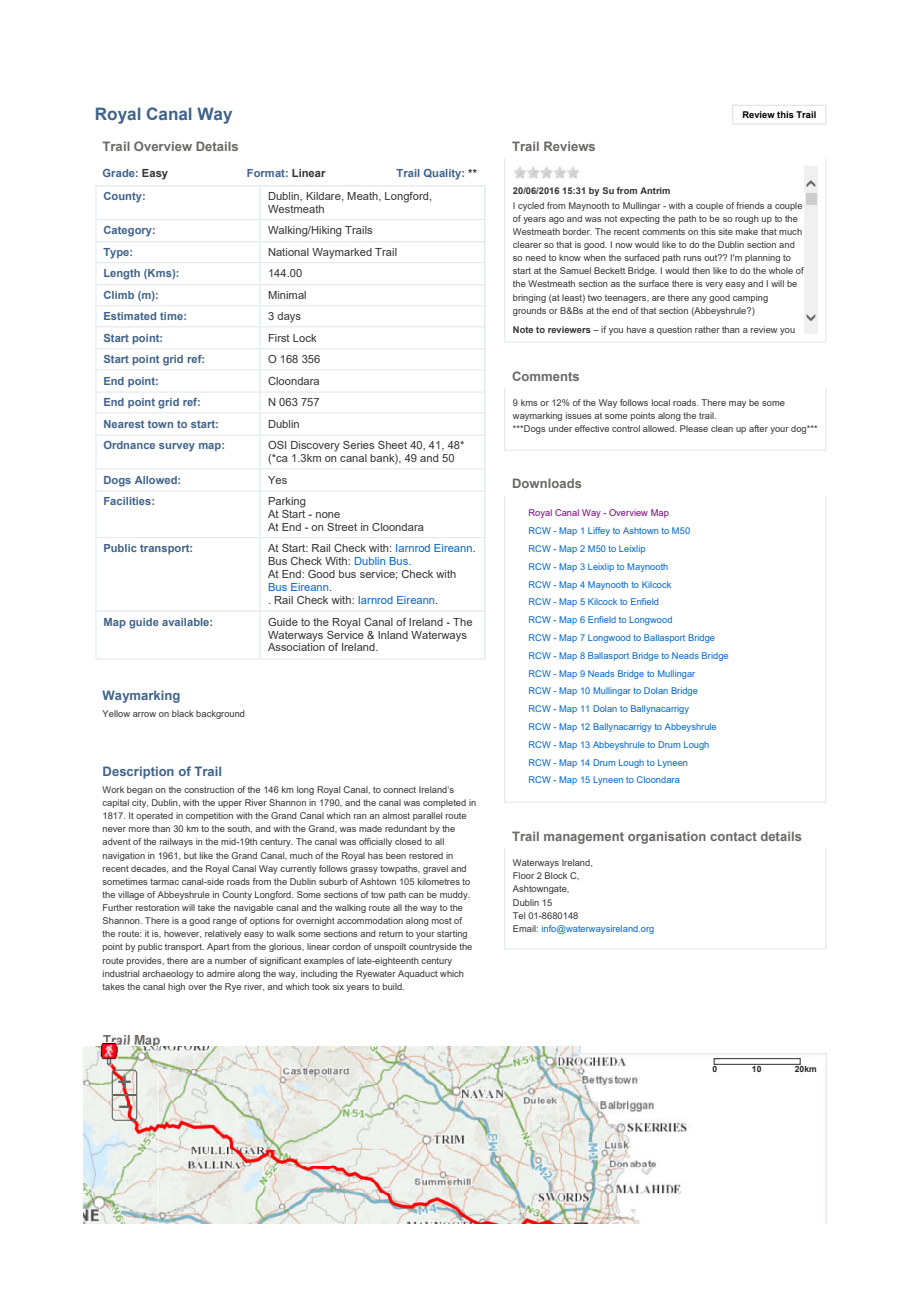 The width and height of the screenshot is (924, 1308). I want to click on Inland, so click(393, 635).
